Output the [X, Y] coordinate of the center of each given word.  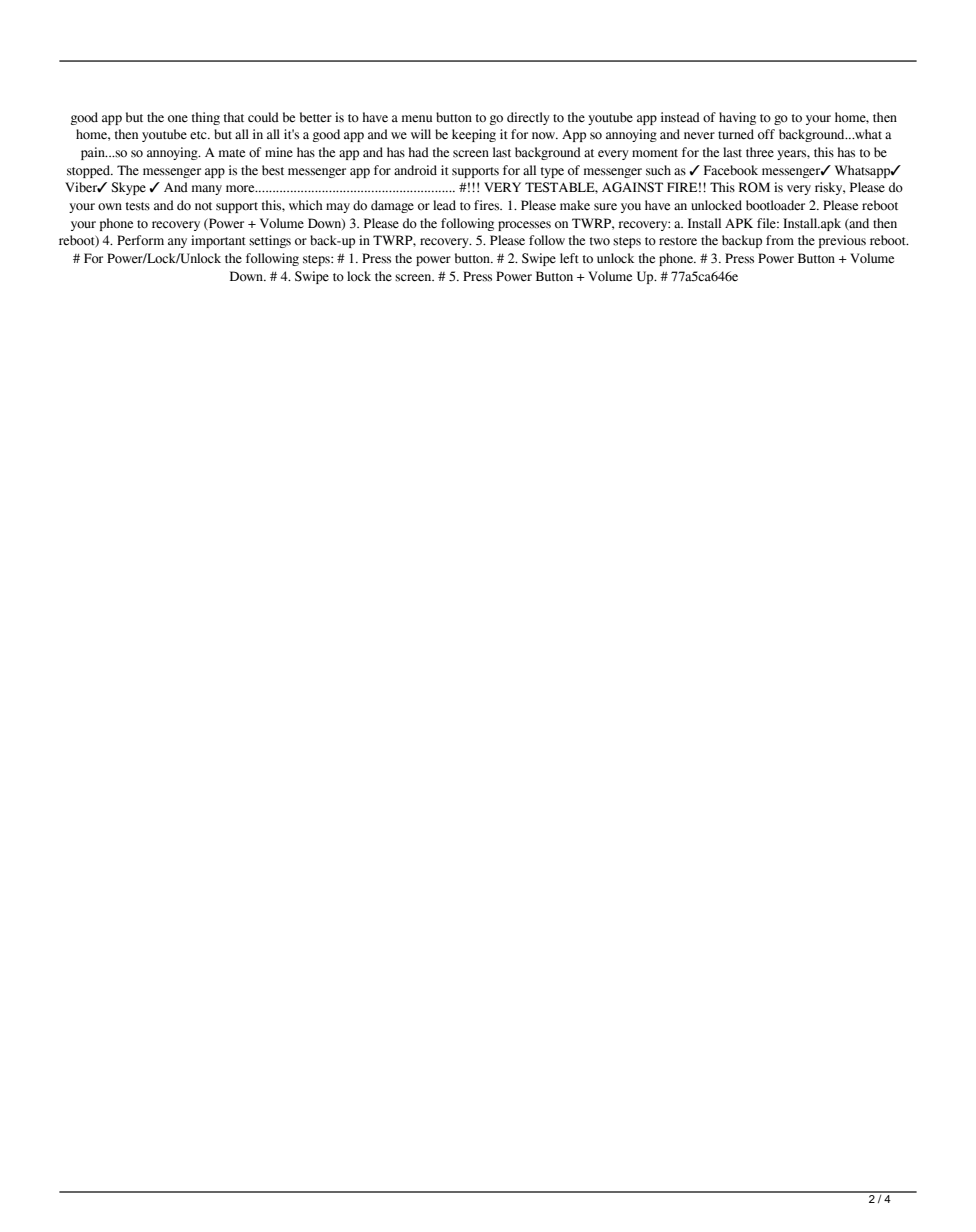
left [569, 258]
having [737, 118]
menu [417, 119]
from [780, 240]
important [218, 241]
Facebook [731, 170]
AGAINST [632, 187]
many [207, 190]
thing [206, 118]
